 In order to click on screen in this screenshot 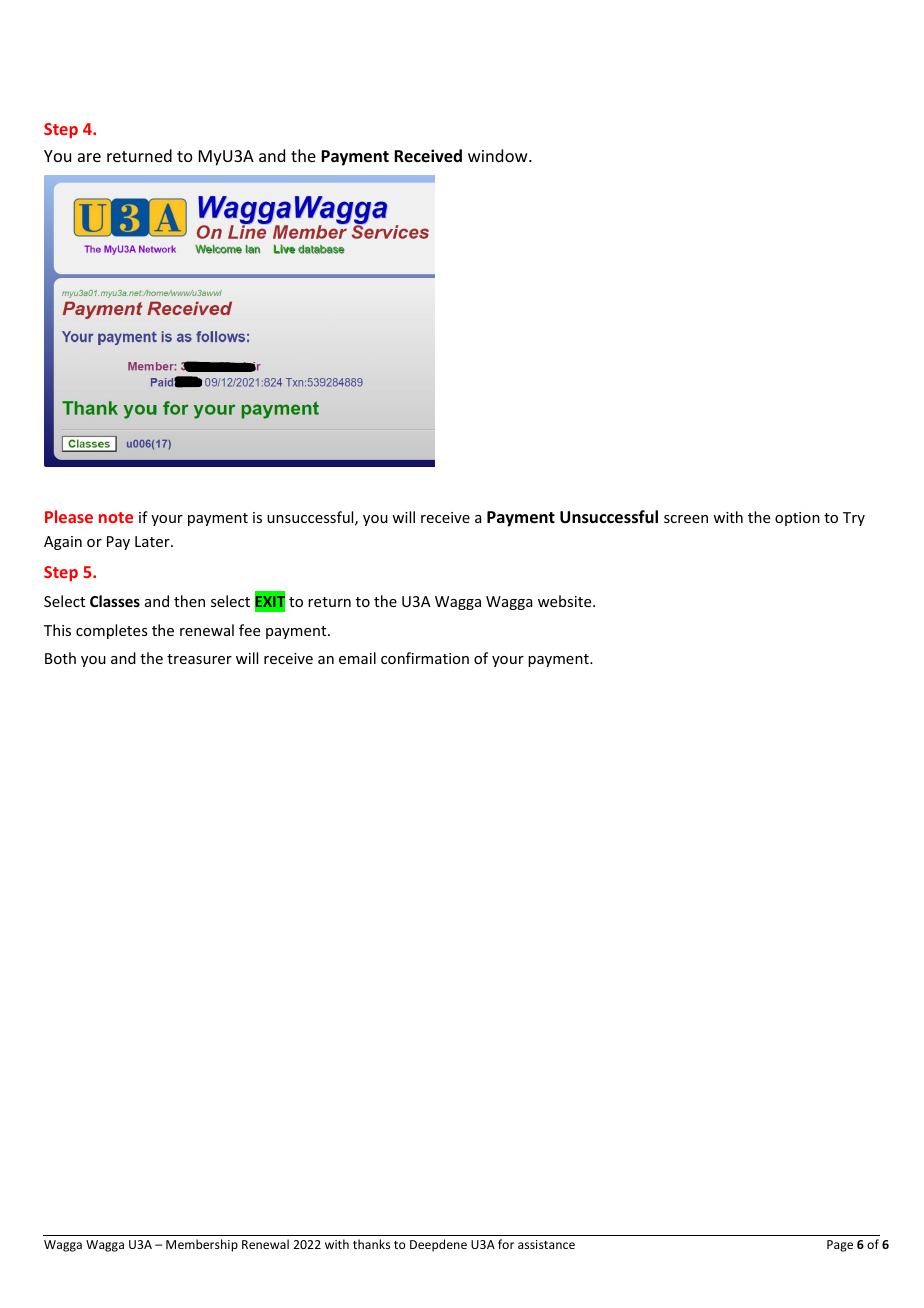, I will do `click(686, 519)`.
